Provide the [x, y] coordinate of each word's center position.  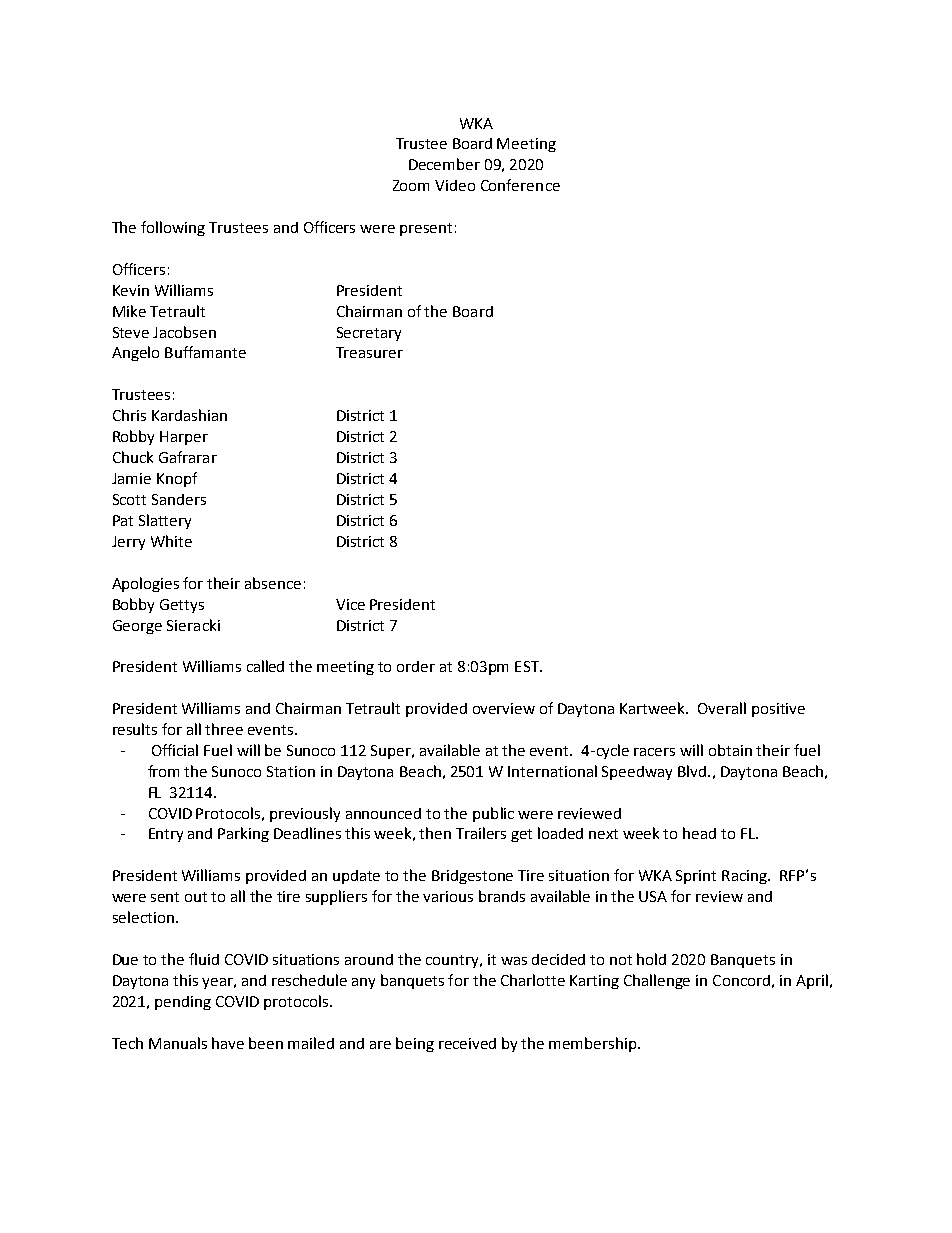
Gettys [182, 606]
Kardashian [189, 415]
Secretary [369, 334]
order [416, 666]
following [173, 228]
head [699, 833]
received [467, 1043]
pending [183, 1003]
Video [455, 185]
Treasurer [369, 352]
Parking [243, 834]
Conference [520, 185]
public [493, 814]
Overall [722, 708]
